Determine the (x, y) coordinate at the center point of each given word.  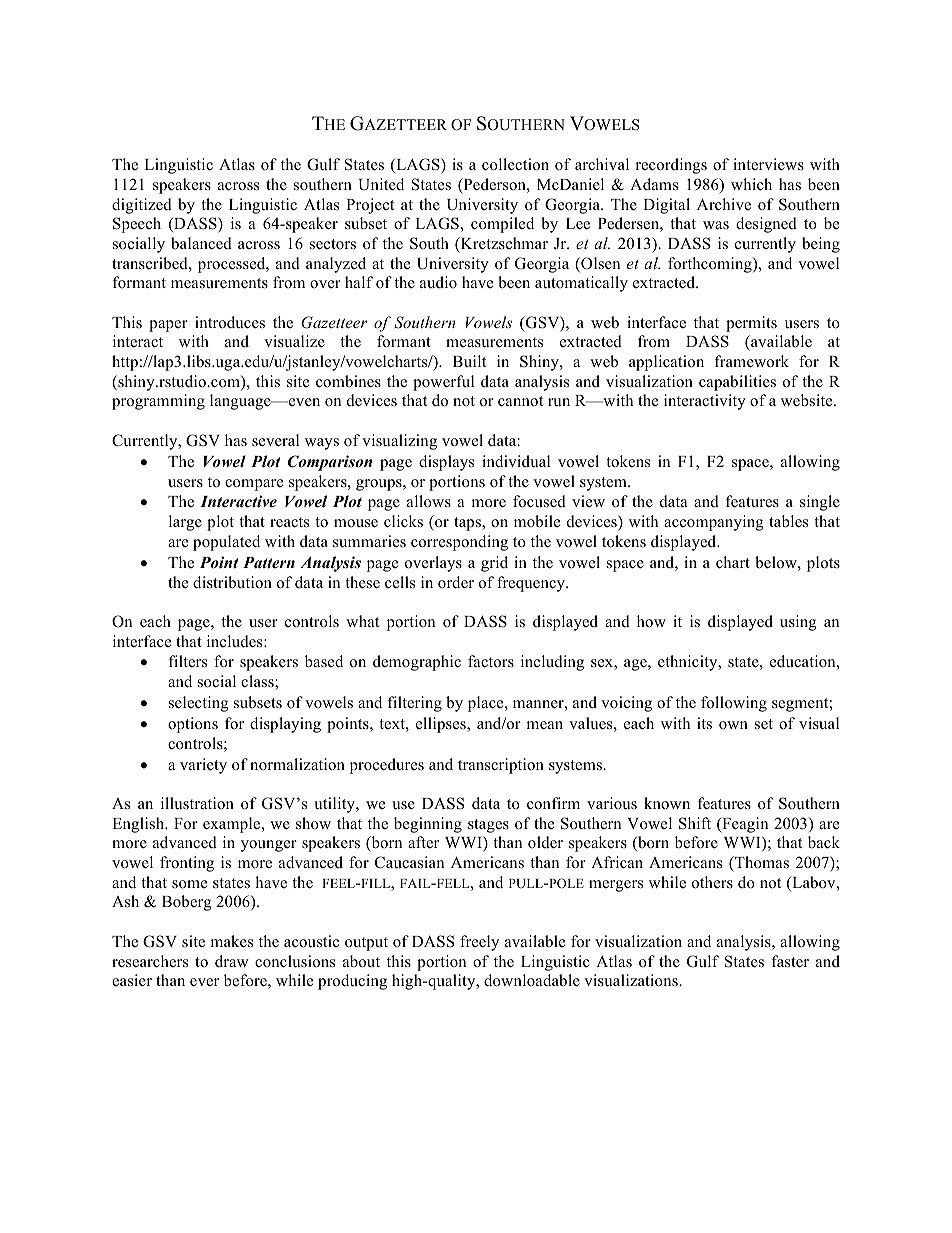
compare (254, 485)
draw (232, 961)
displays (446, 463)
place (487, 704)
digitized (142, 206)
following (734, 704)
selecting (199, 704)
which (751, 184)
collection (515, 164)
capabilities (737, 383)
